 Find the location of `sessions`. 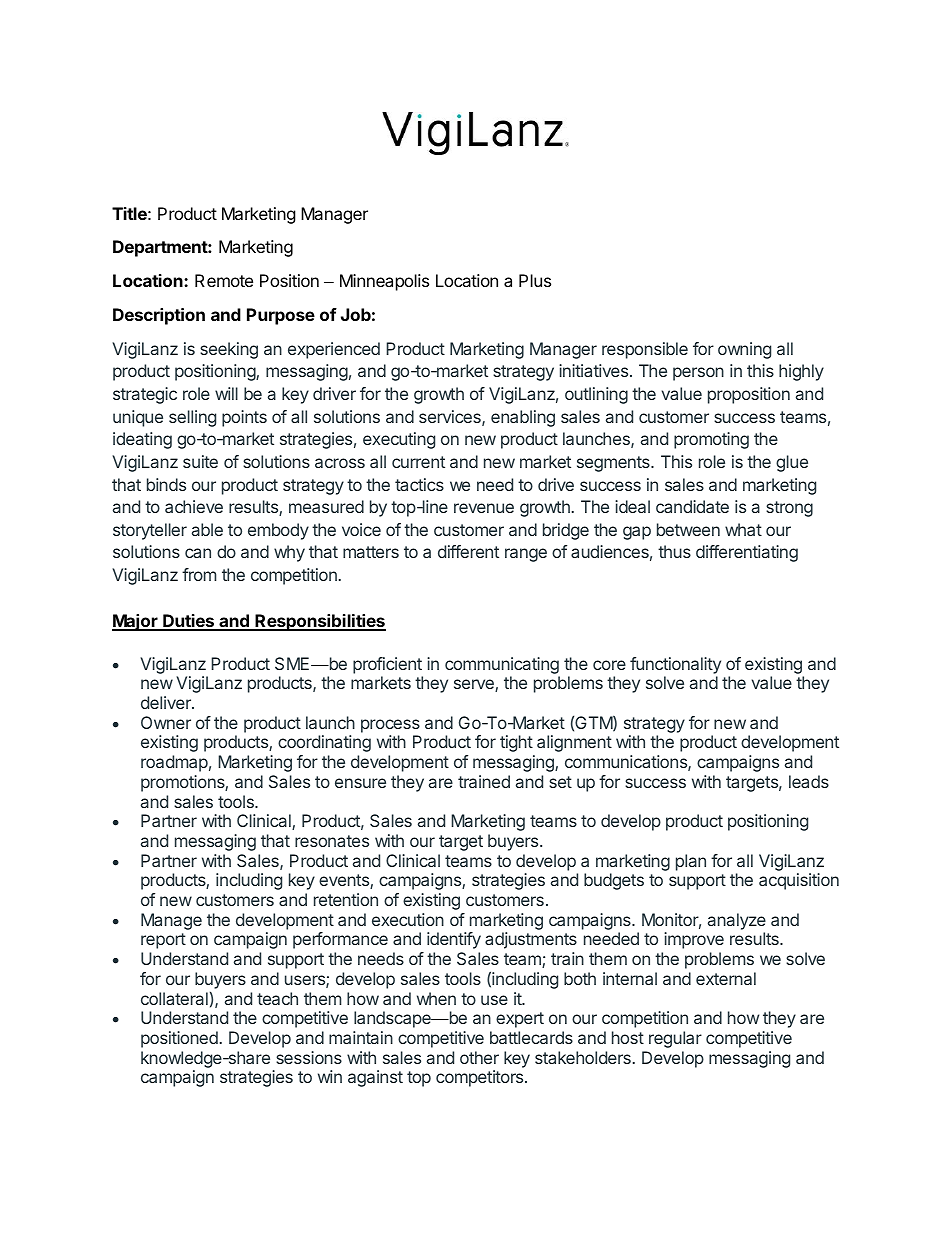

sessions is located at coordinates (309, 1057).
